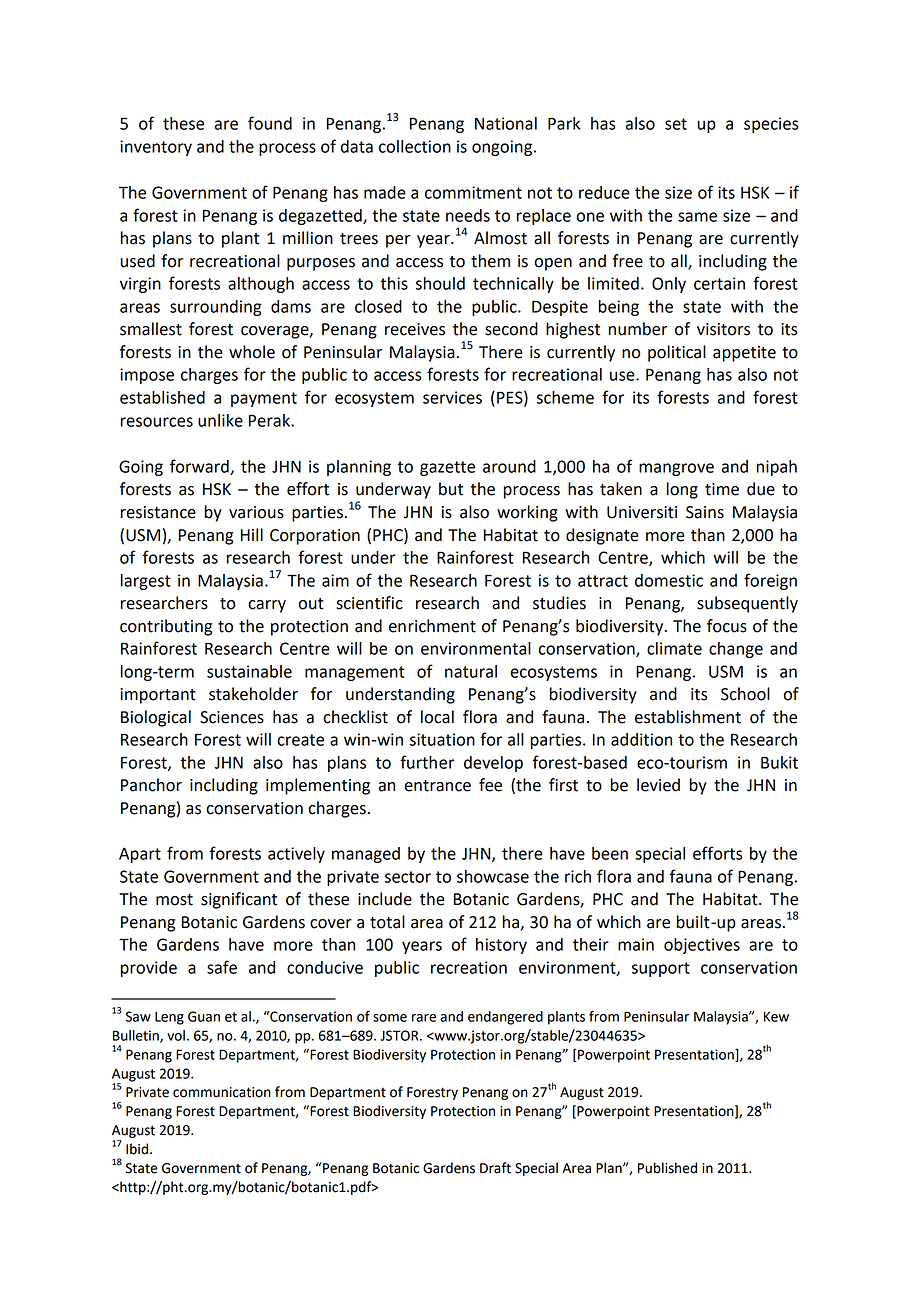 The image size is (924, 1308). Describe the element at coordinates (677, 353) in the page. I see `political` at that location.
